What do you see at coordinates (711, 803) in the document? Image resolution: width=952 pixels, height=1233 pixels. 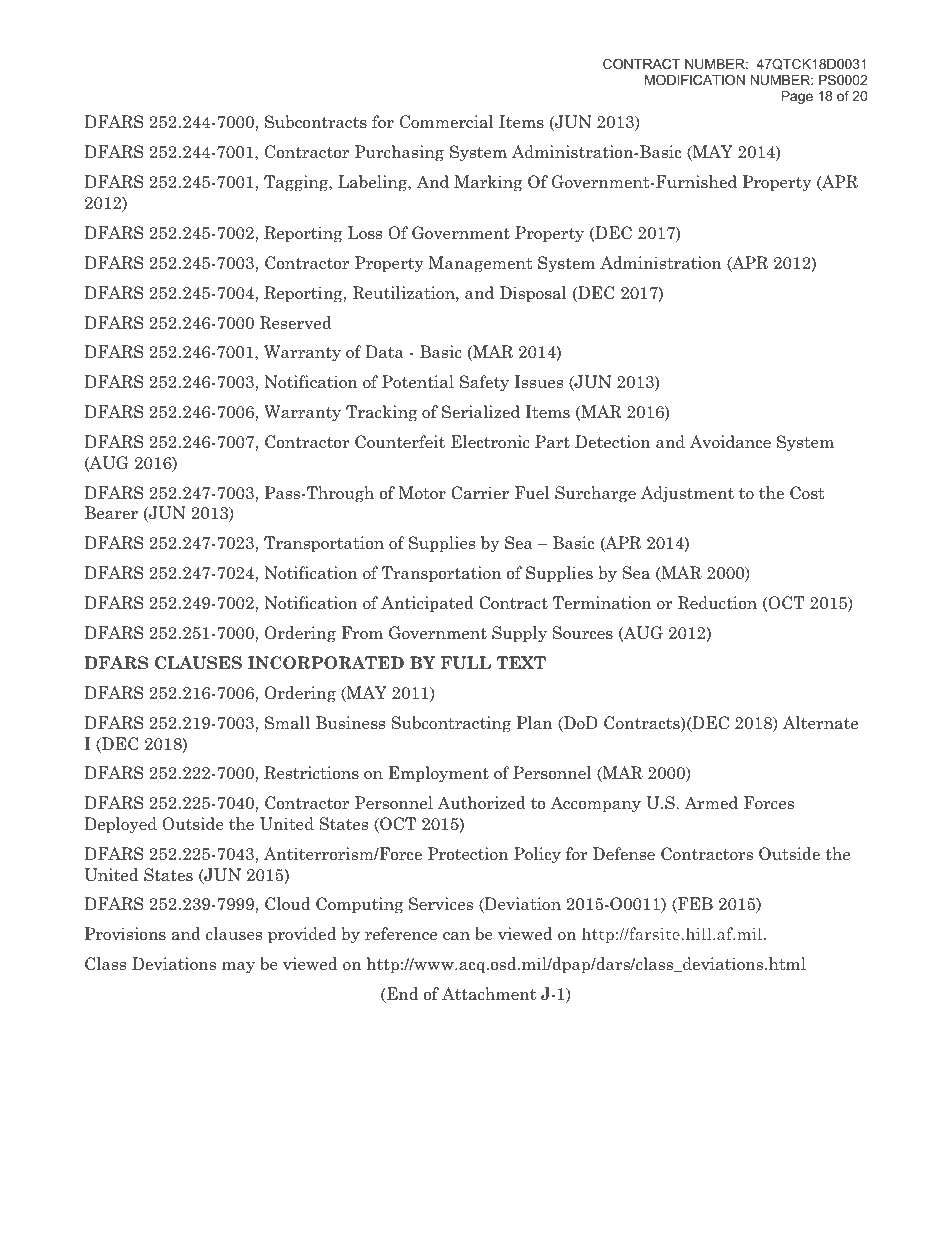 I see `Armed` at bounding box center [711, 803].
